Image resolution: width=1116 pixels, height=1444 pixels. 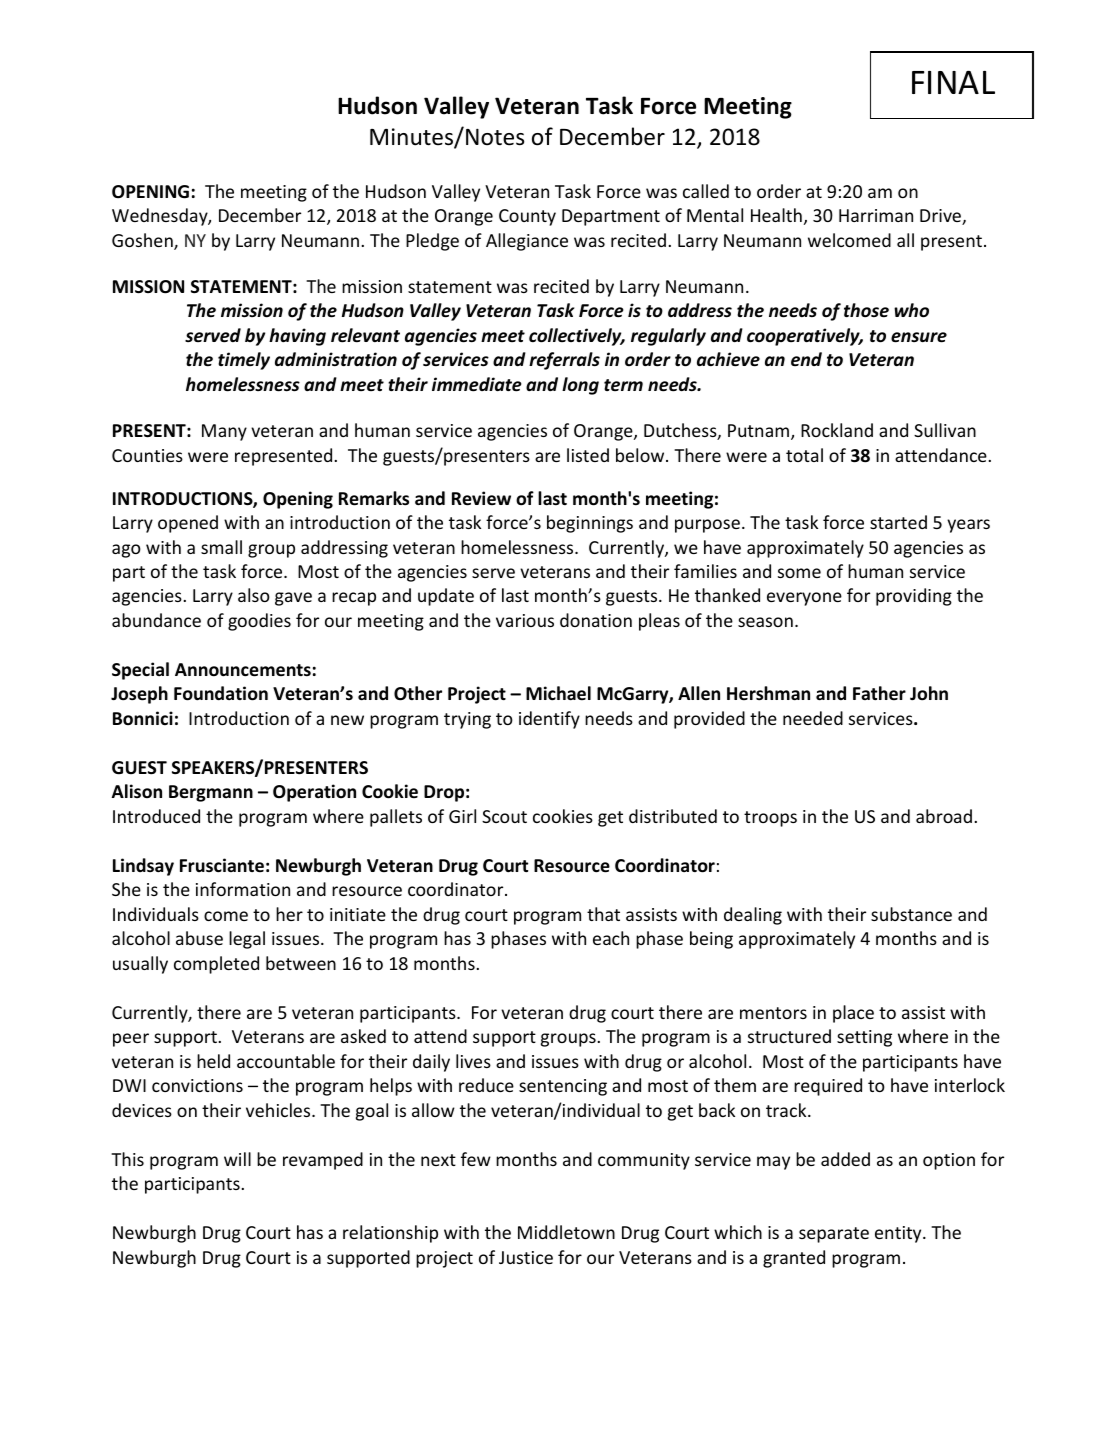 I want to click on County, so click(x=527, y=217).
